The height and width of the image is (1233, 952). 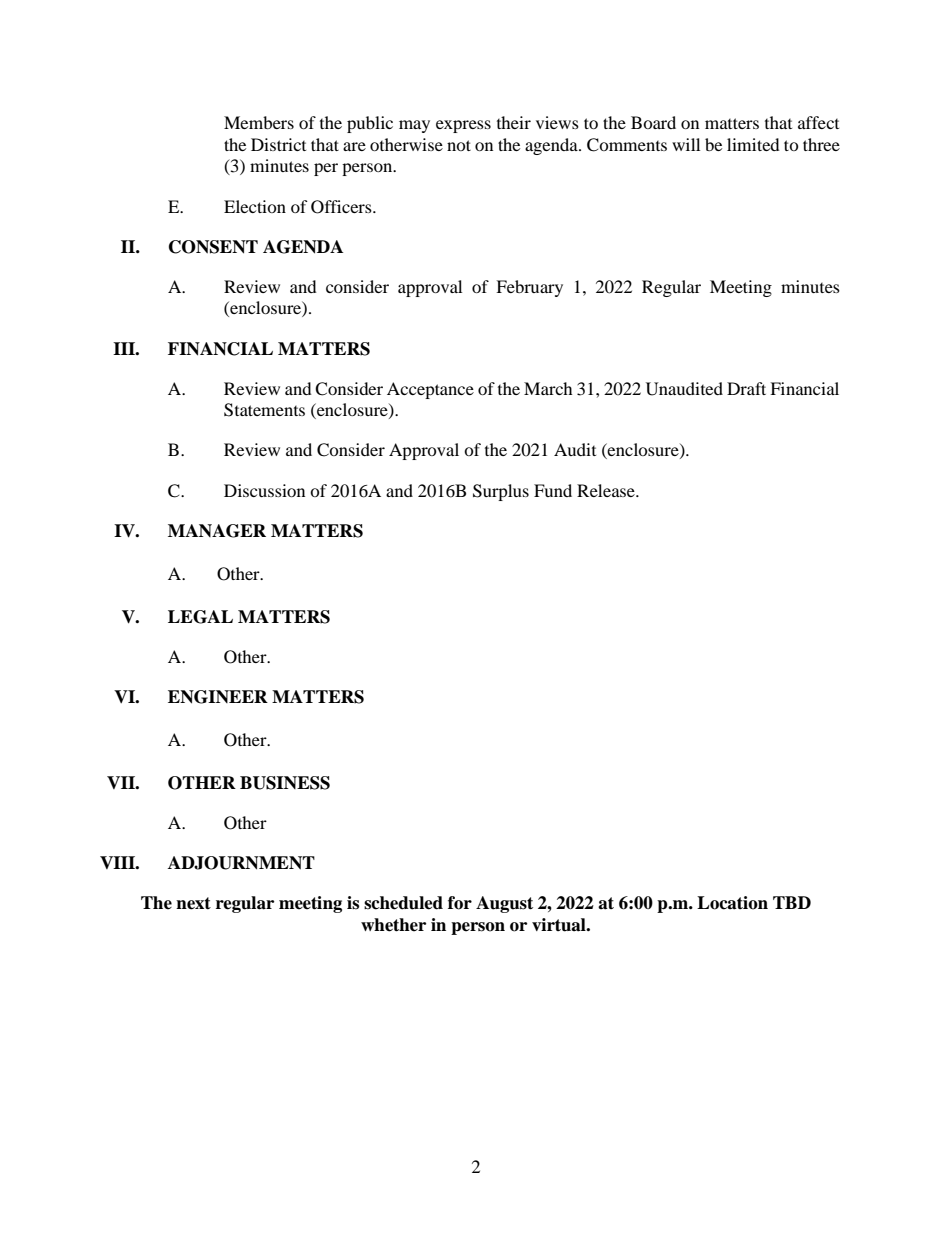 What do you see at coordinates (504, 904) in the image?
I see `August` at bounding box center [504, 904].
